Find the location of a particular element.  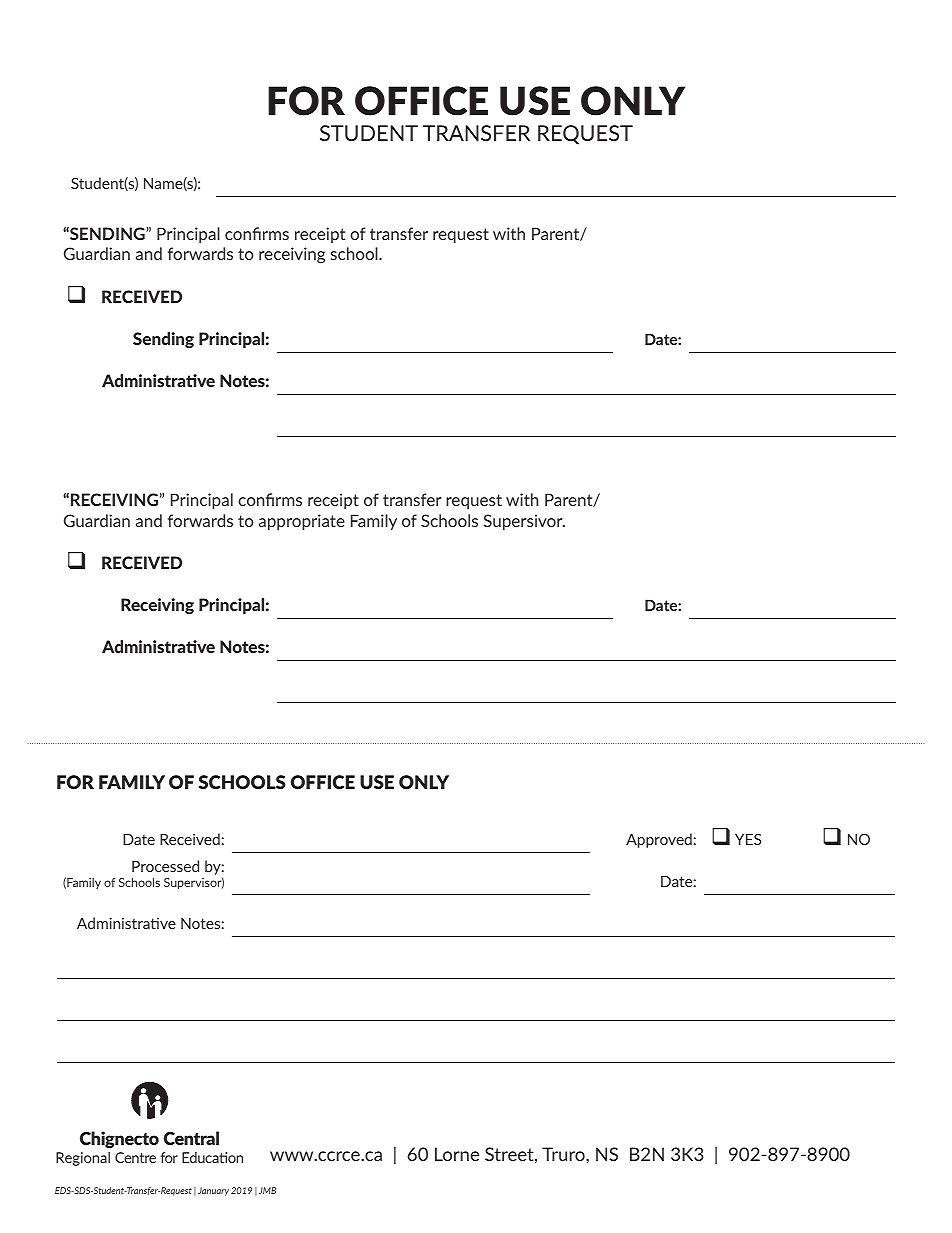

Centre is located at coordinates (135, 1157).
